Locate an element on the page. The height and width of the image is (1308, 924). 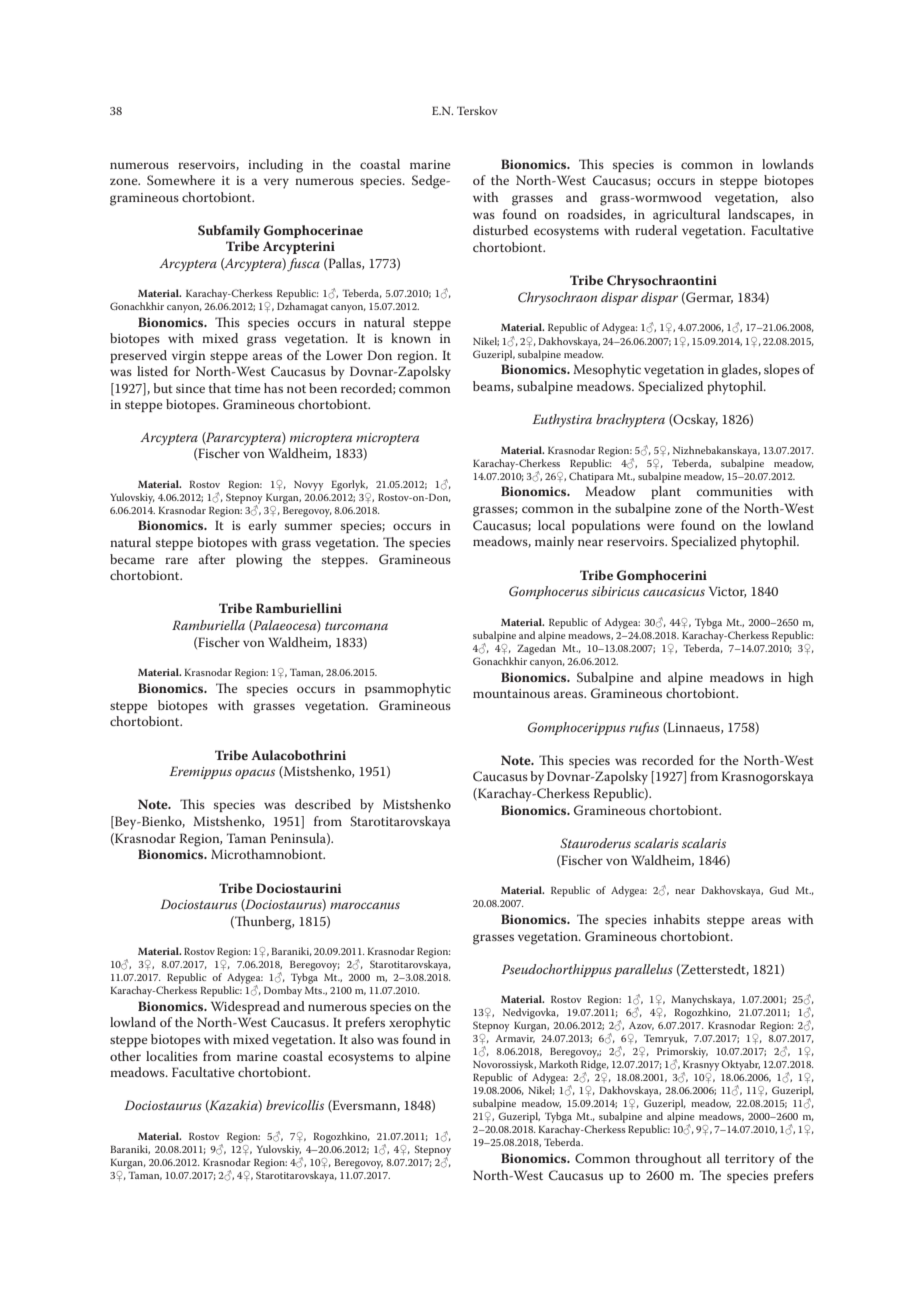
Somewhere is located at coordinates (181, 180).
